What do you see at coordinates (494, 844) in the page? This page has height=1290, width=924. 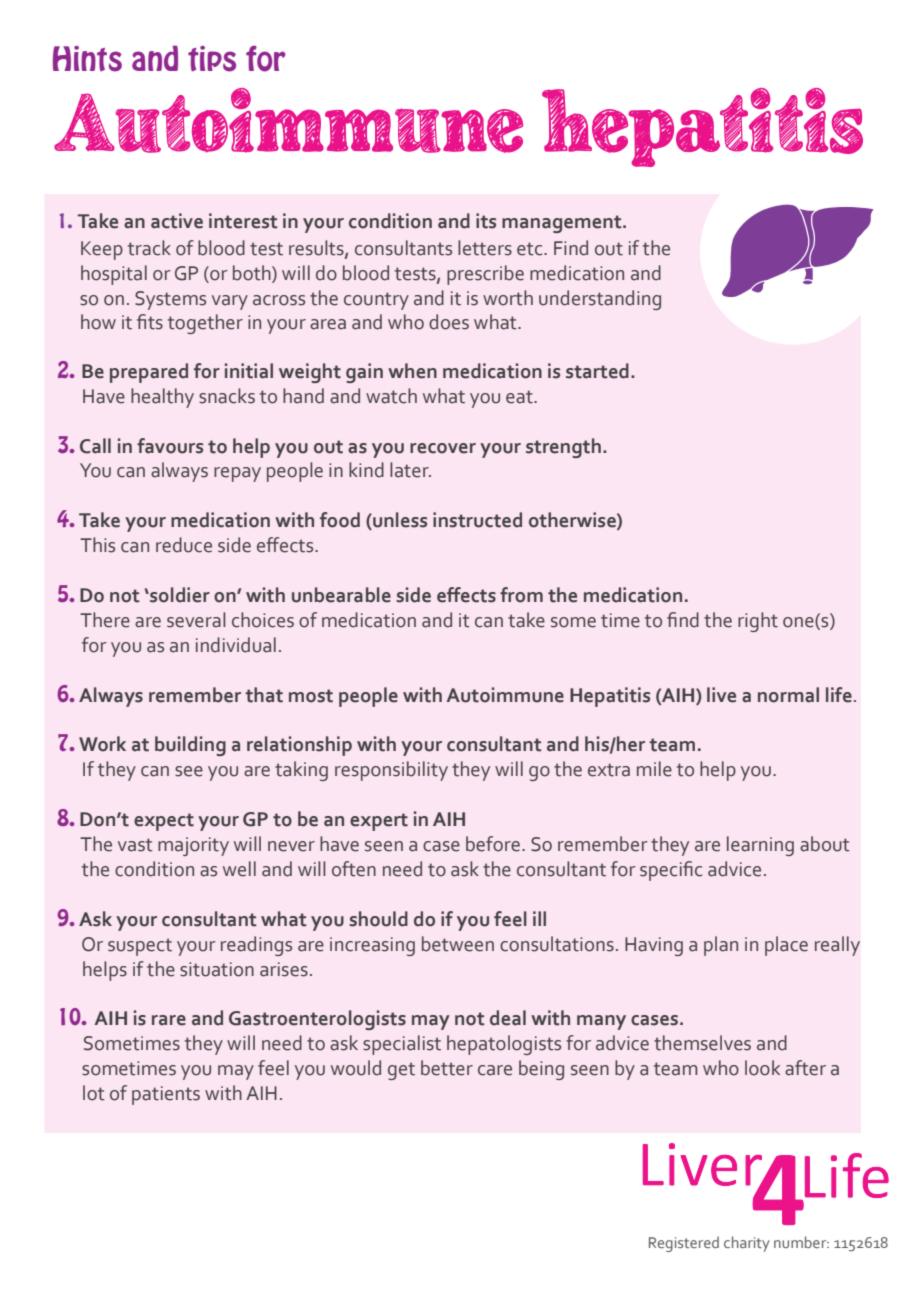 I see `before` at bounding box center [494, 844].
